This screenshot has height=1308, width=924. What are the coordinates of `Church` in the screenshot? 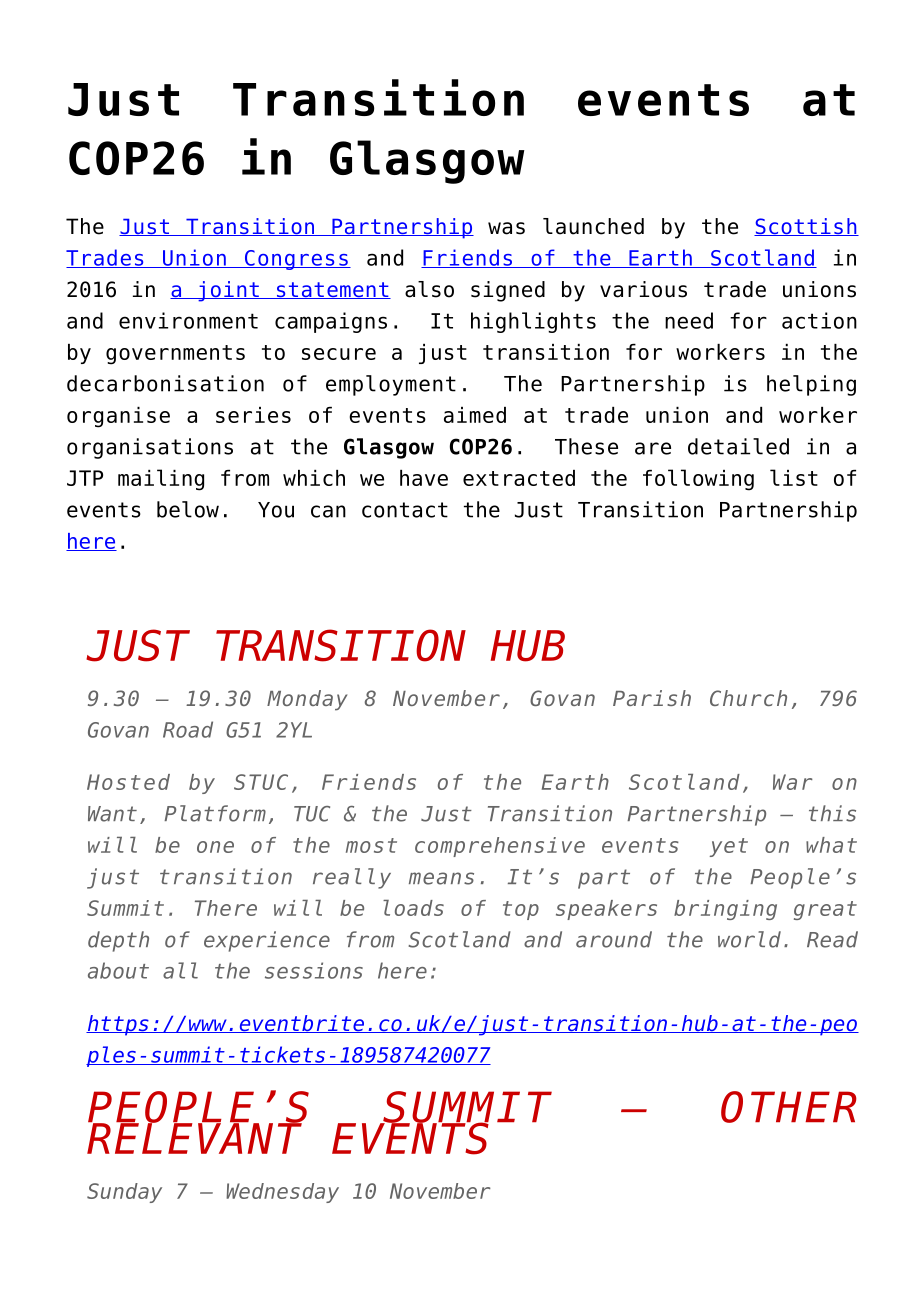 It's located at (748, 698).
